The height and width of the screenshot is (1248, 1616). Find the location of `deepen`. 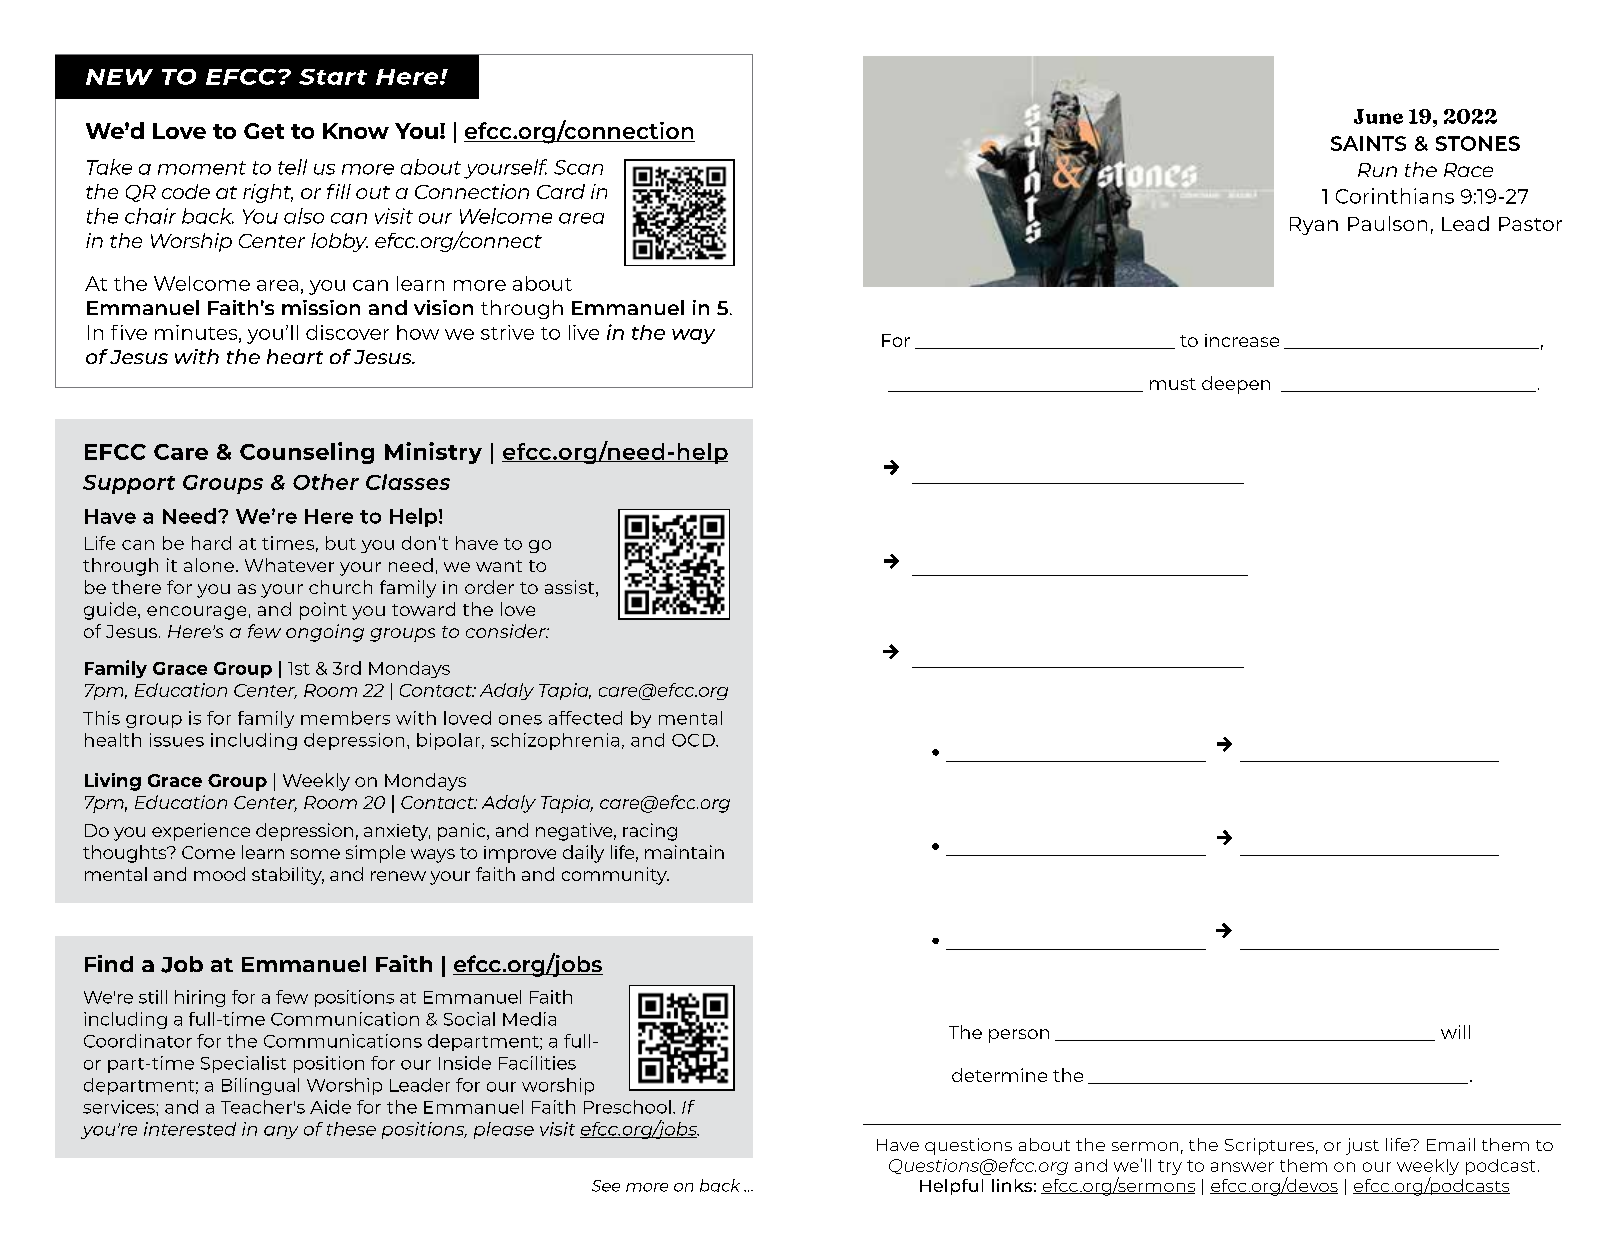

deepen is located at coordinates (1236, 385).
